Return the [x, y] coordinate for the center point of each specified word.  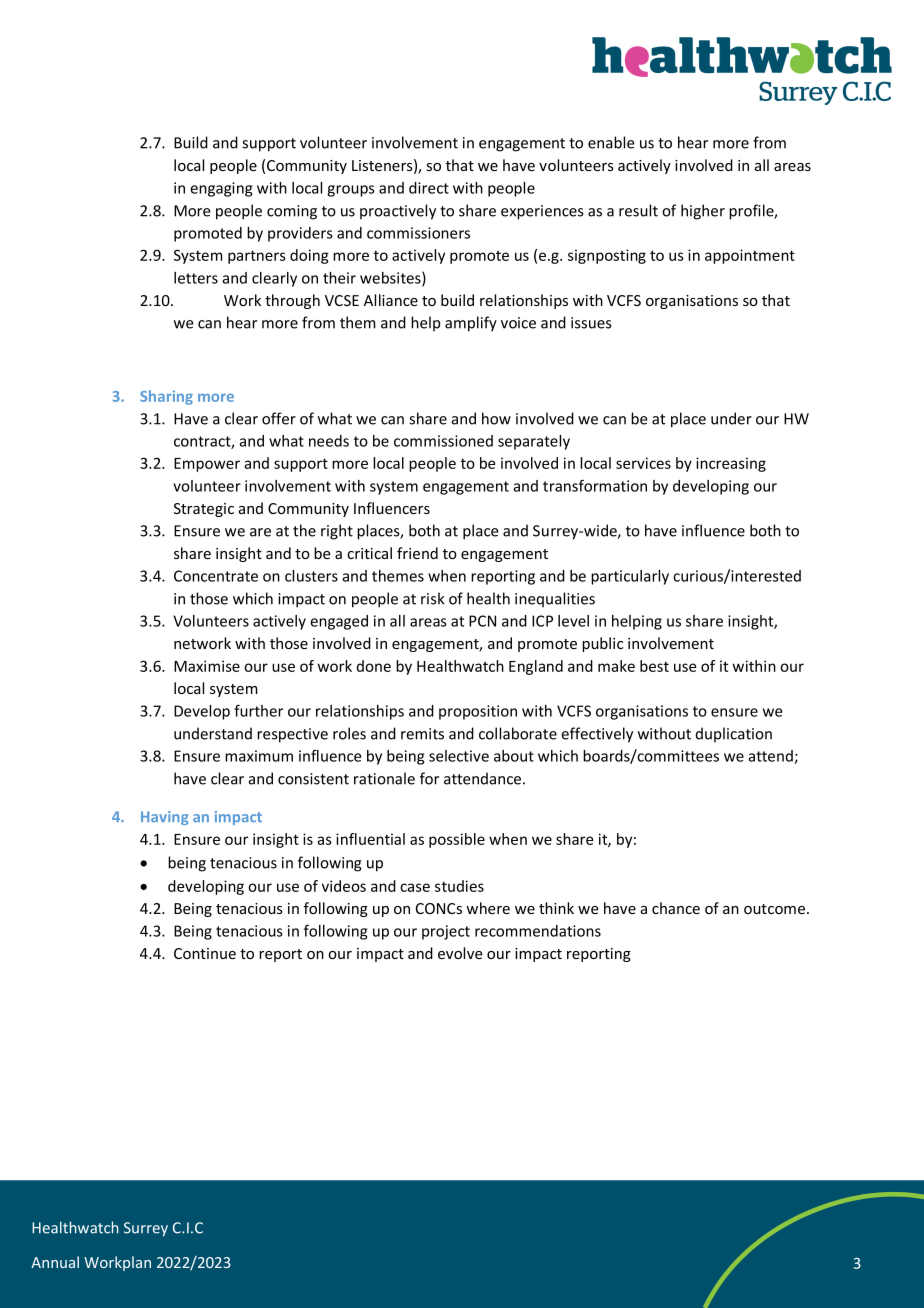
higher [703, 212]
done [374, 666]
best [654, 666]
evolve [460, 953]
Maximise [207, 666]
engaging [221, 189]
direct [429, 188]
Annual [55, 1262]
